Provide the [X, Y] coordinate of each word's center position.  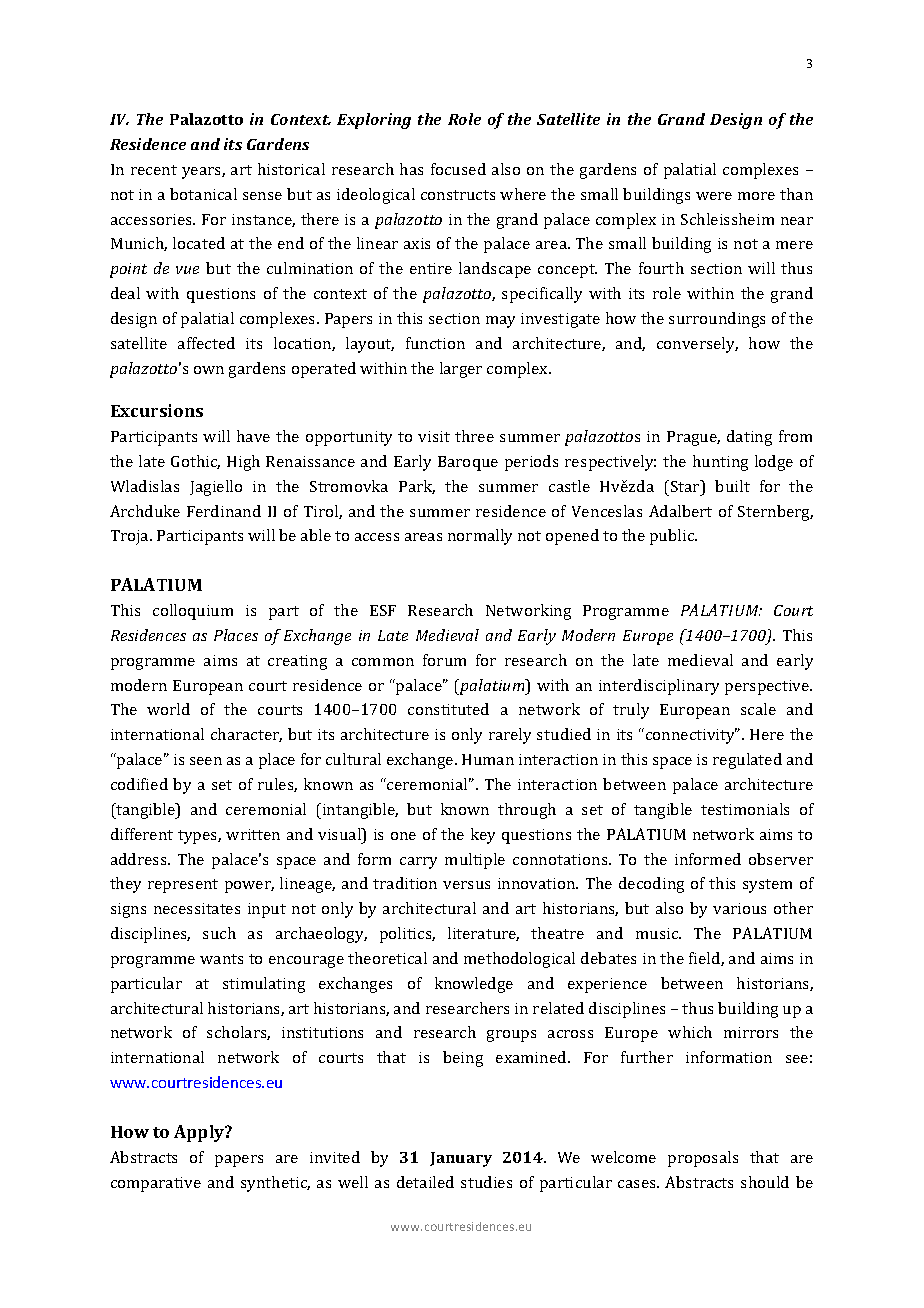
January [461, 1159]
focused [458, 169]
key [483, 836]
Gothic [195, 462]
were [714, 196]
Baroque [468, 463]
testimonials [745, 809]
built [732, 486]
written [253, 834]
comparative [156, 1184]
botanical [203, 194]
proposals [703, 1159]
